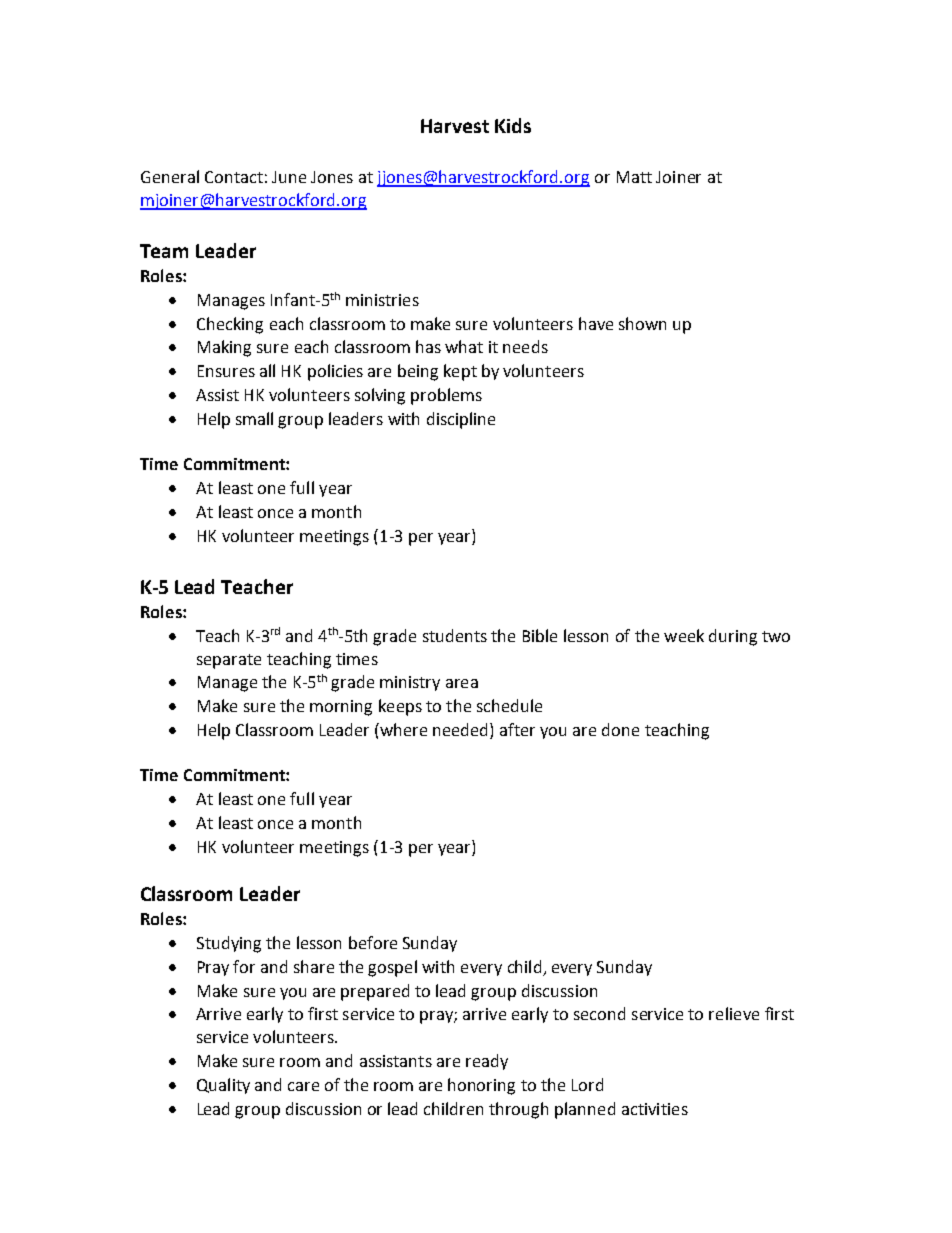 The width and height of the image is (952, 1233). Describe the element at coordinates (234, 177) in the image. I see `Contact` at that location.
